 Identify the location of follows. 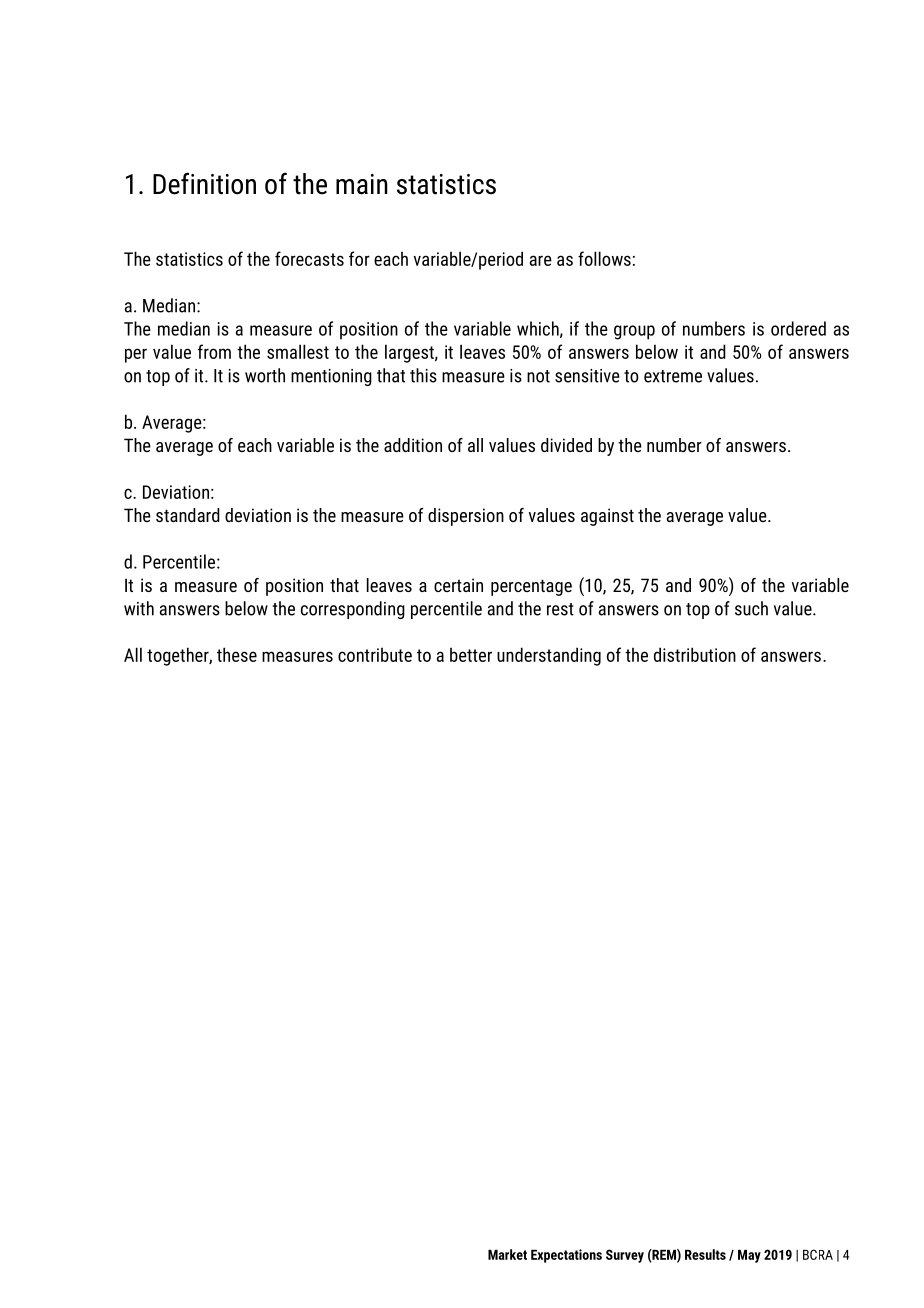
(604, 258).
